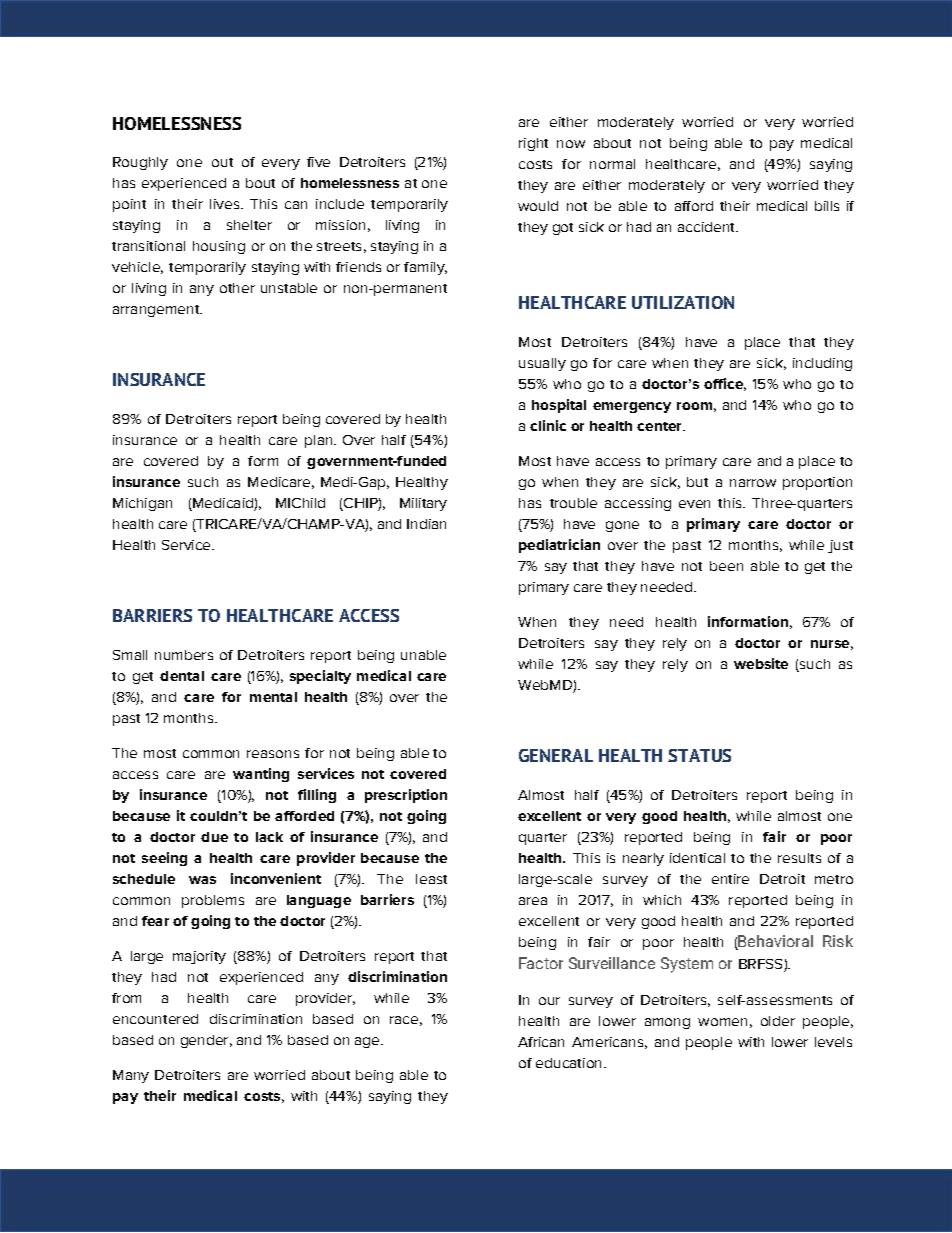 This screenshot has width=952, height=1233. What do you see at coordinates (142, 504) in the screenshot?
I see `Michigan` at bounding box center [142, 504].
